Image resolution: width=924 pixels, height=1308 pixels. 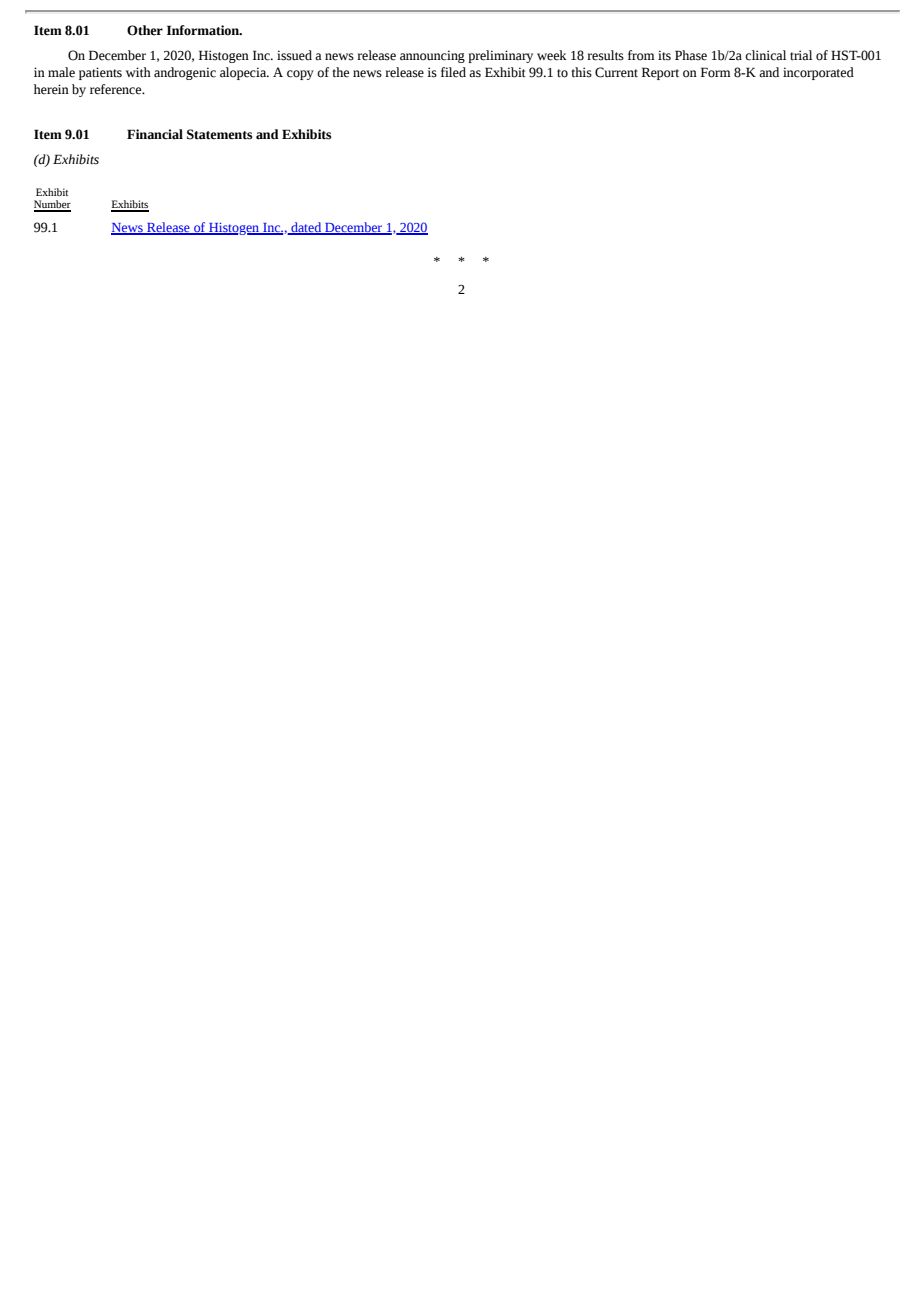 I want to click on Financial, so click(x=155, y=134).
